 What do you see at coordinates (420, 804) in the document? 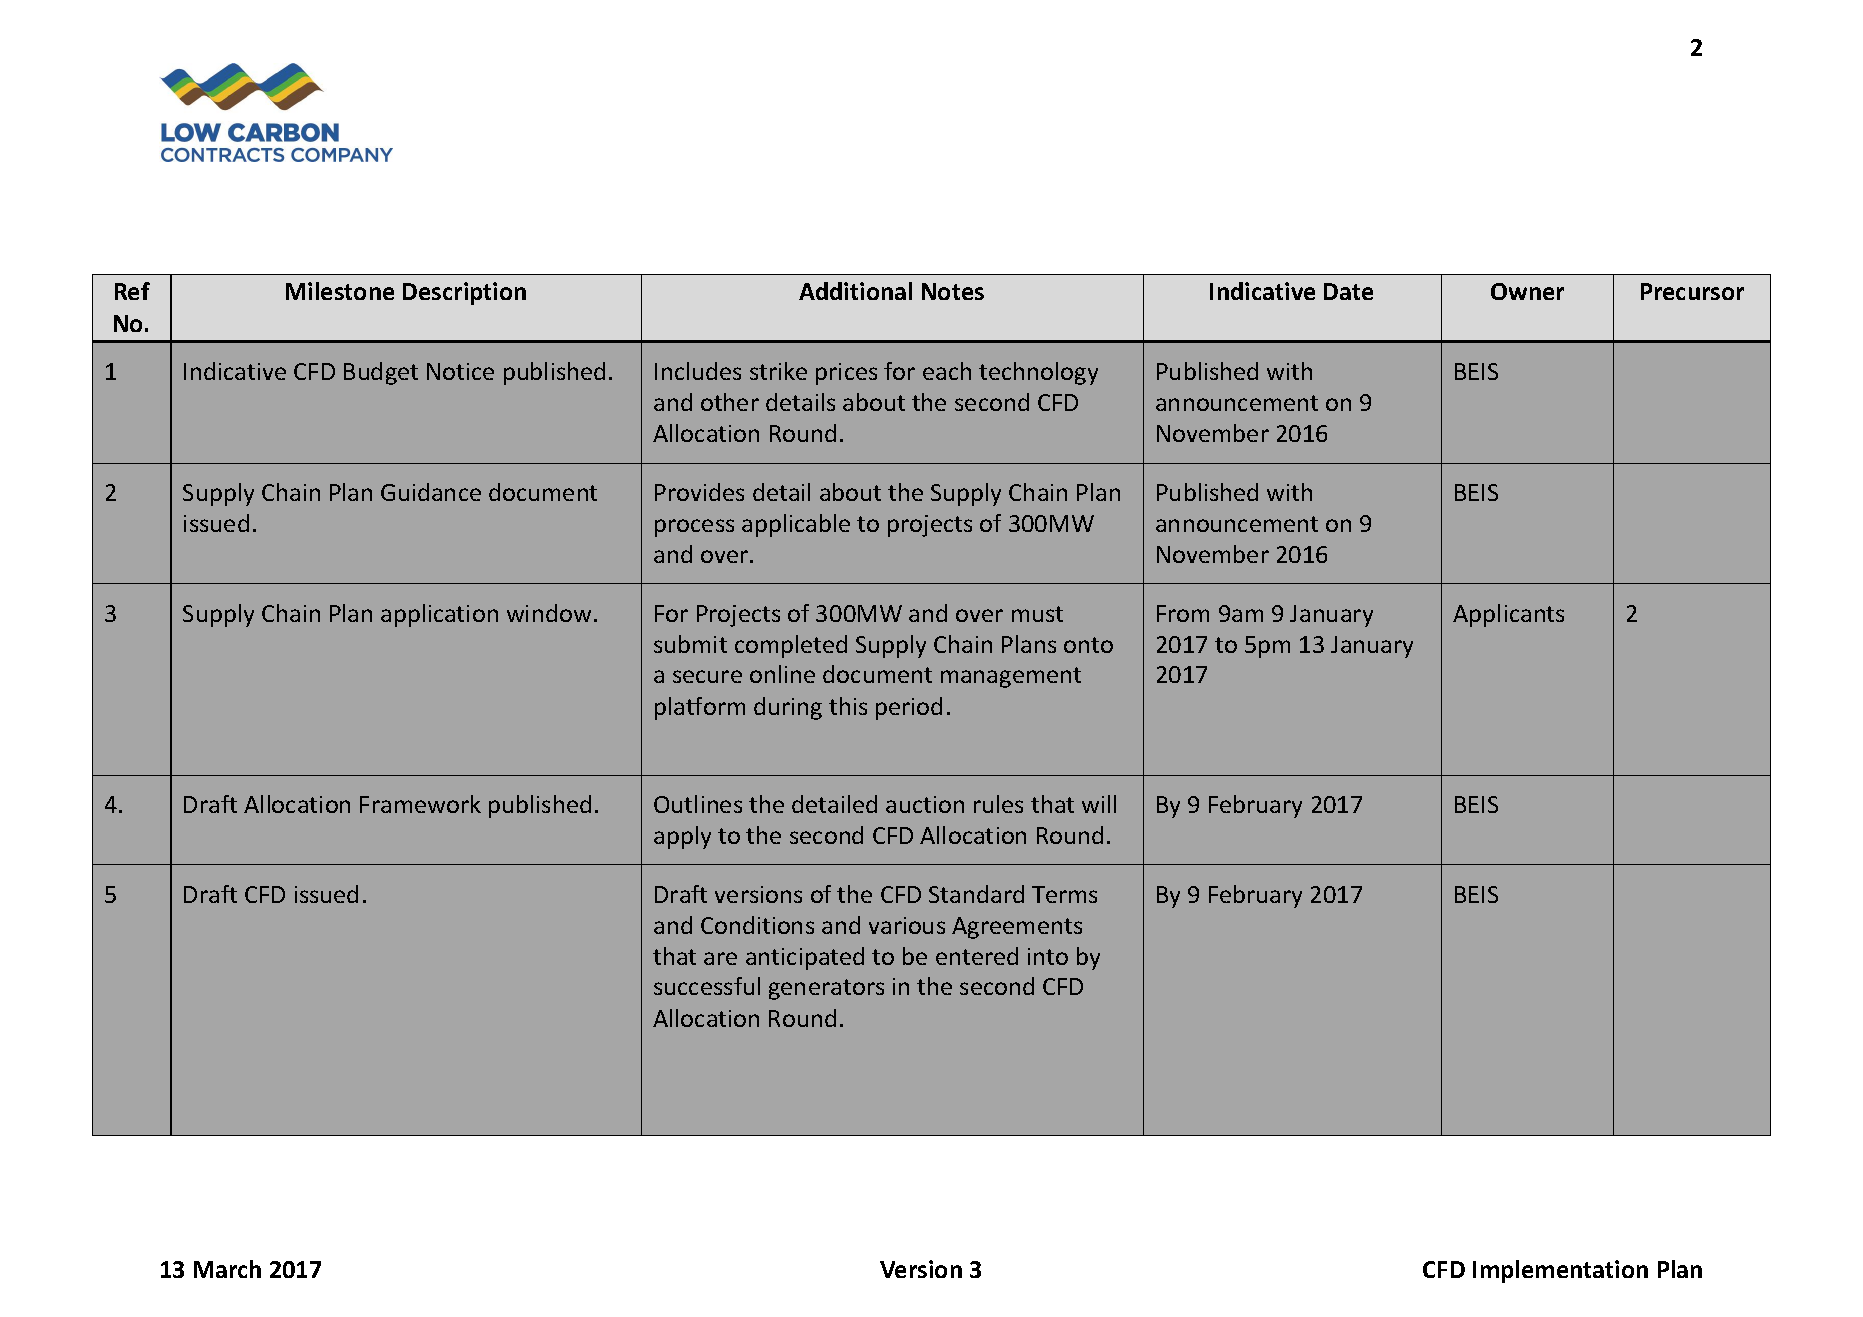
I see `Framework` at bounding box center [420, 804].
